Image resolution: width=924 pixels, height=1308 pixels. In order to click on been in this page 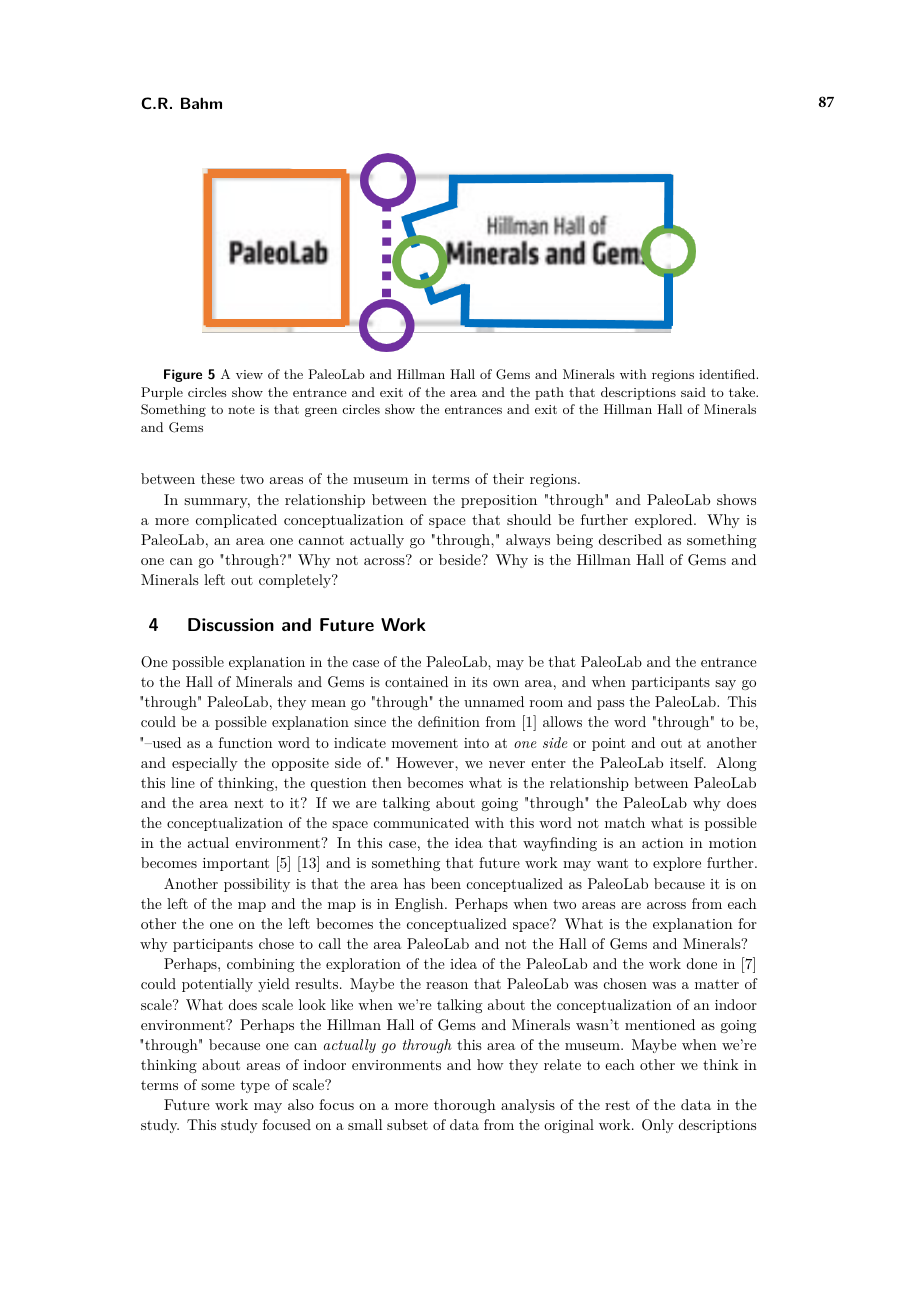, I will do `click(446, 883)`.
